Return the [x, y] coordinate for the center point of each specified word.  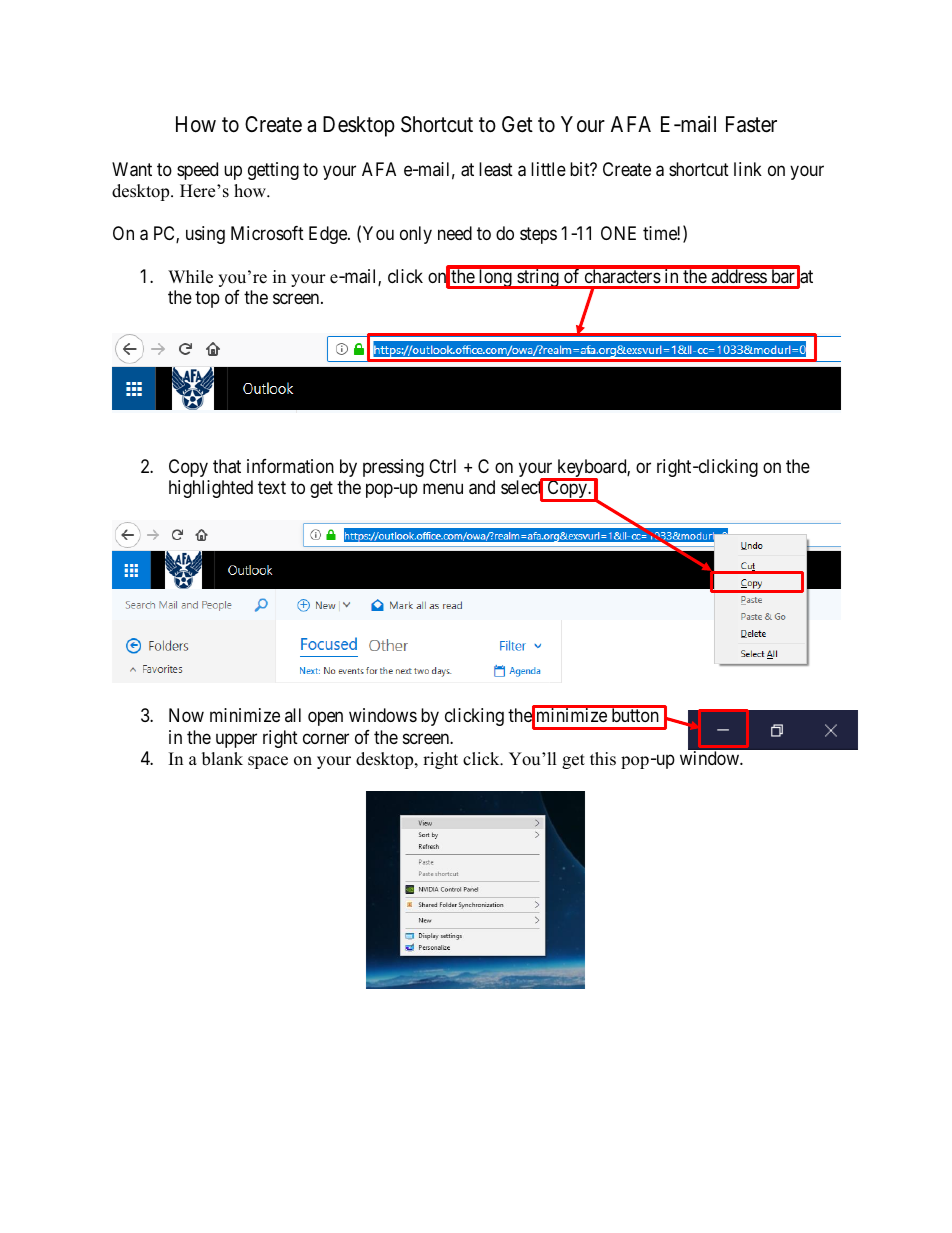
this [603, 759]
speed [197, 171]
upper [236, 740]
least [496, 169]
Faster [751, 124]
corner [326, 738]
